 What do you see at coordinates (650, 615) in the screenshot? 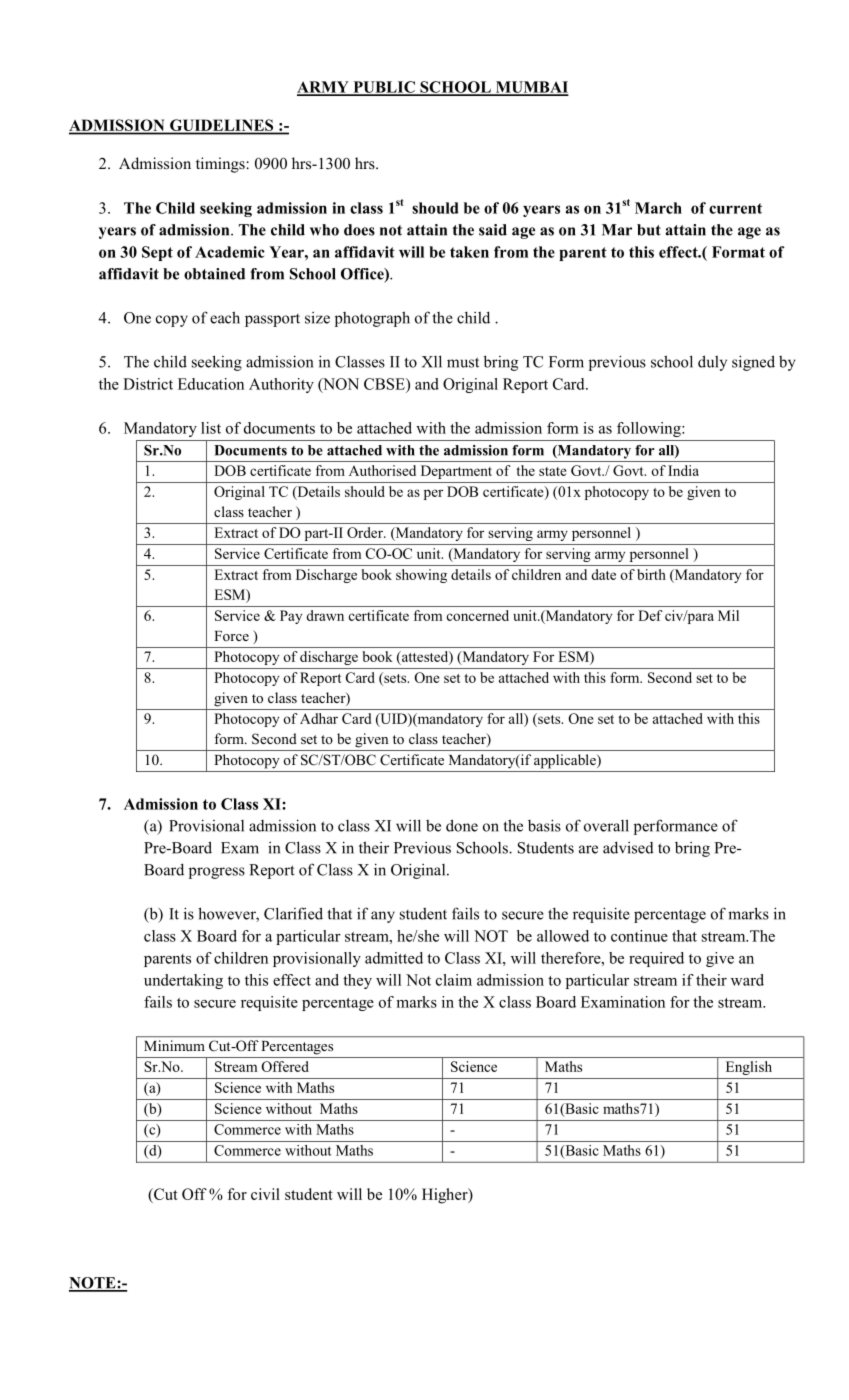
I see `Def` at bounding box center [650, 615].
